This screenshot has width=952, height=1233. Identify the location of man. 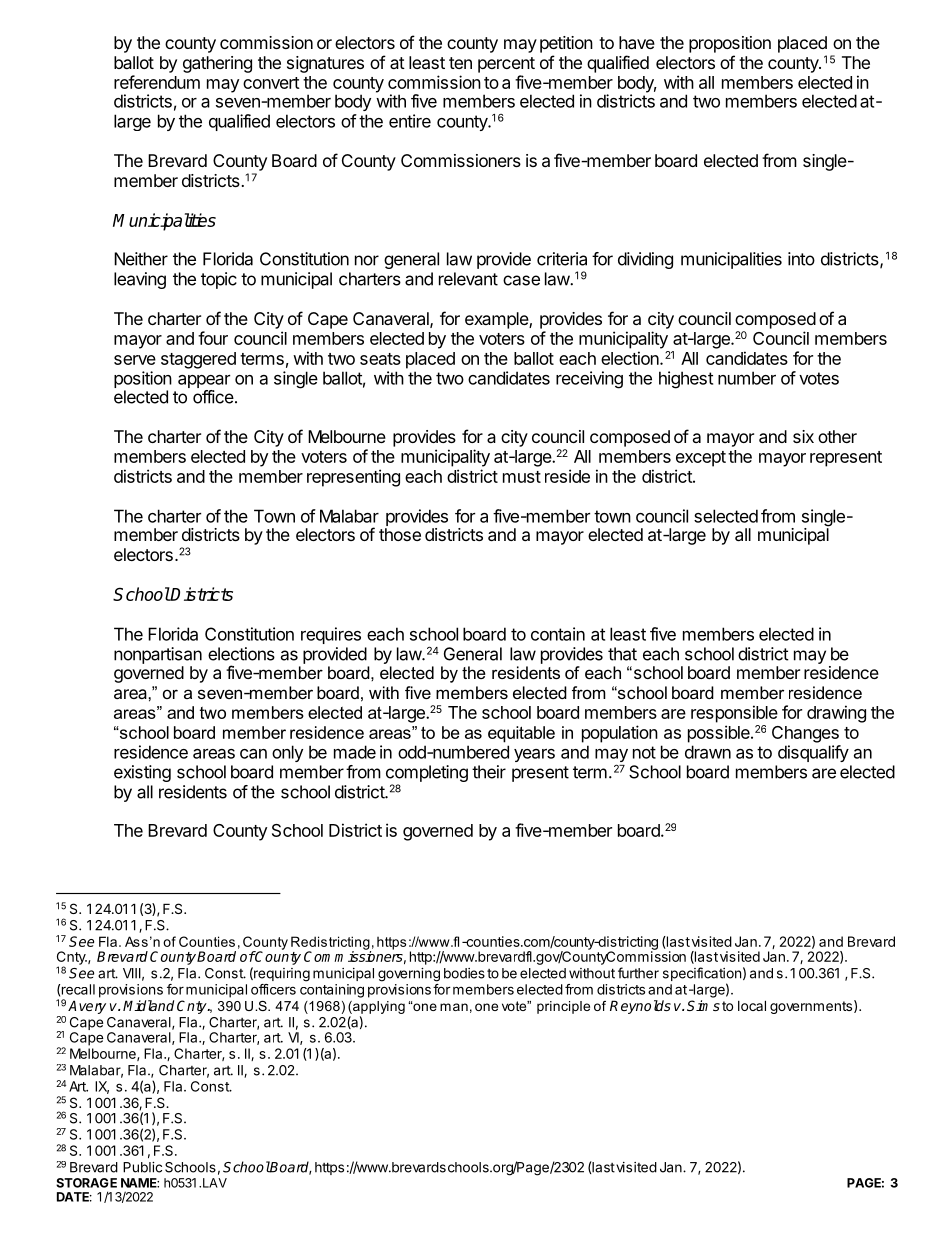
(454, 1007).
